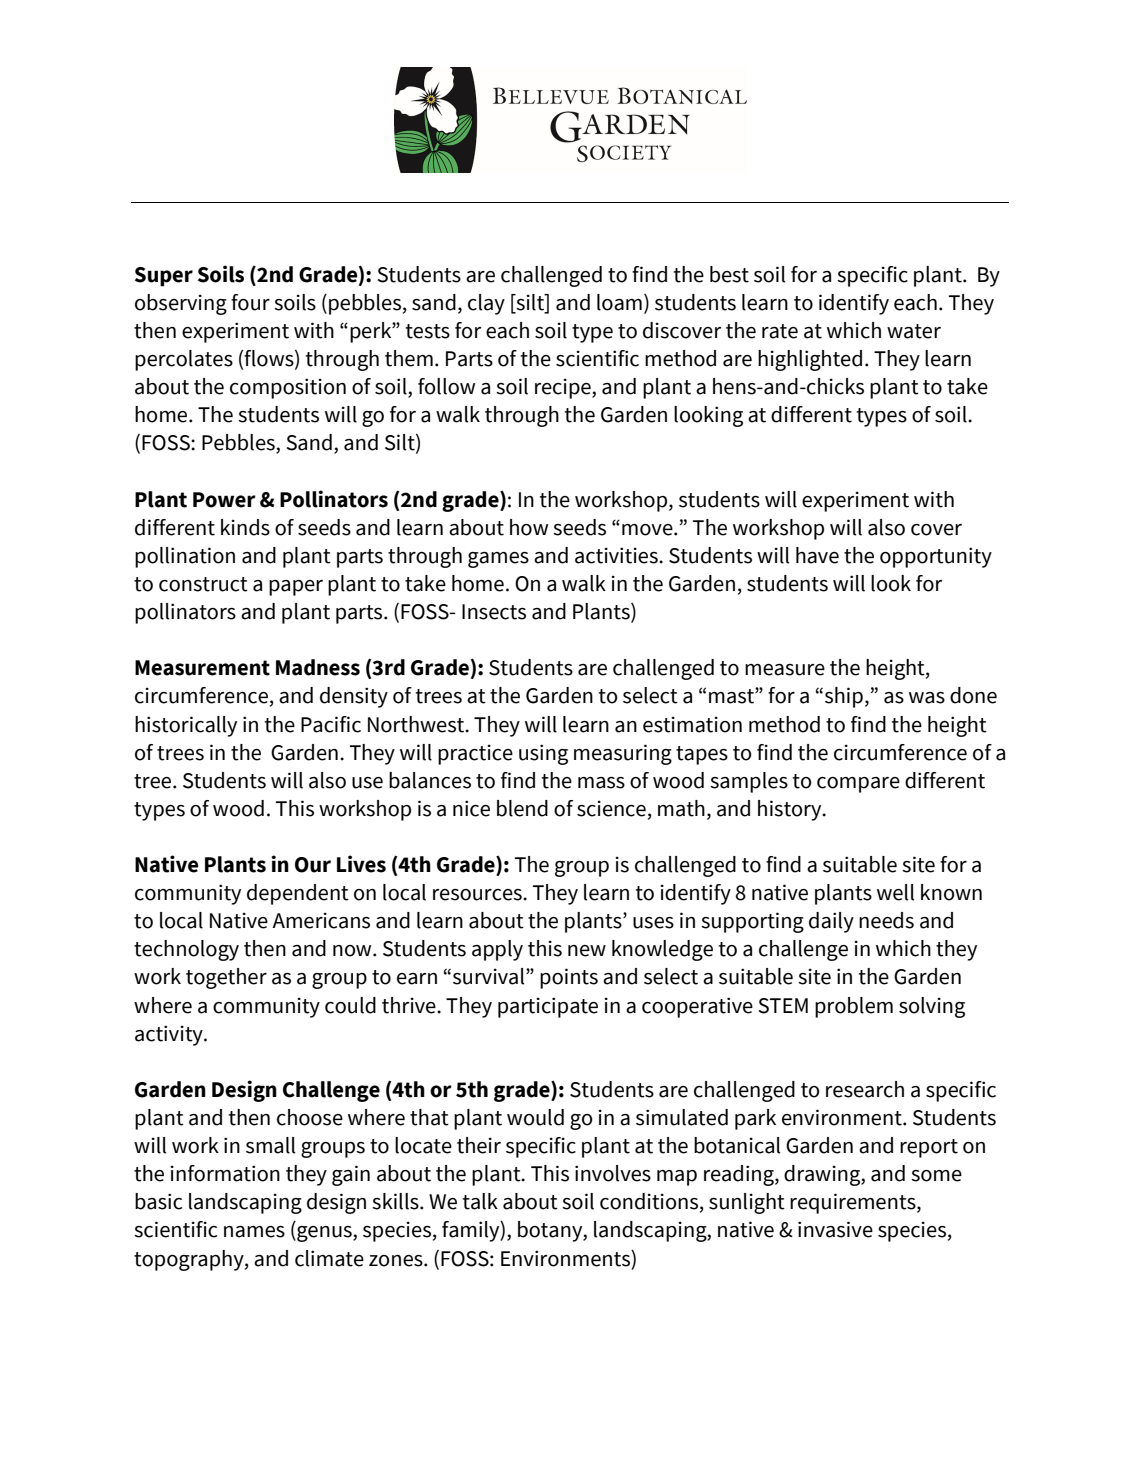 The height and width of the screenshot is (1476, 1141). Describe the element at coordinates (543, 754) in the screenshot. I see `using` at that location.
